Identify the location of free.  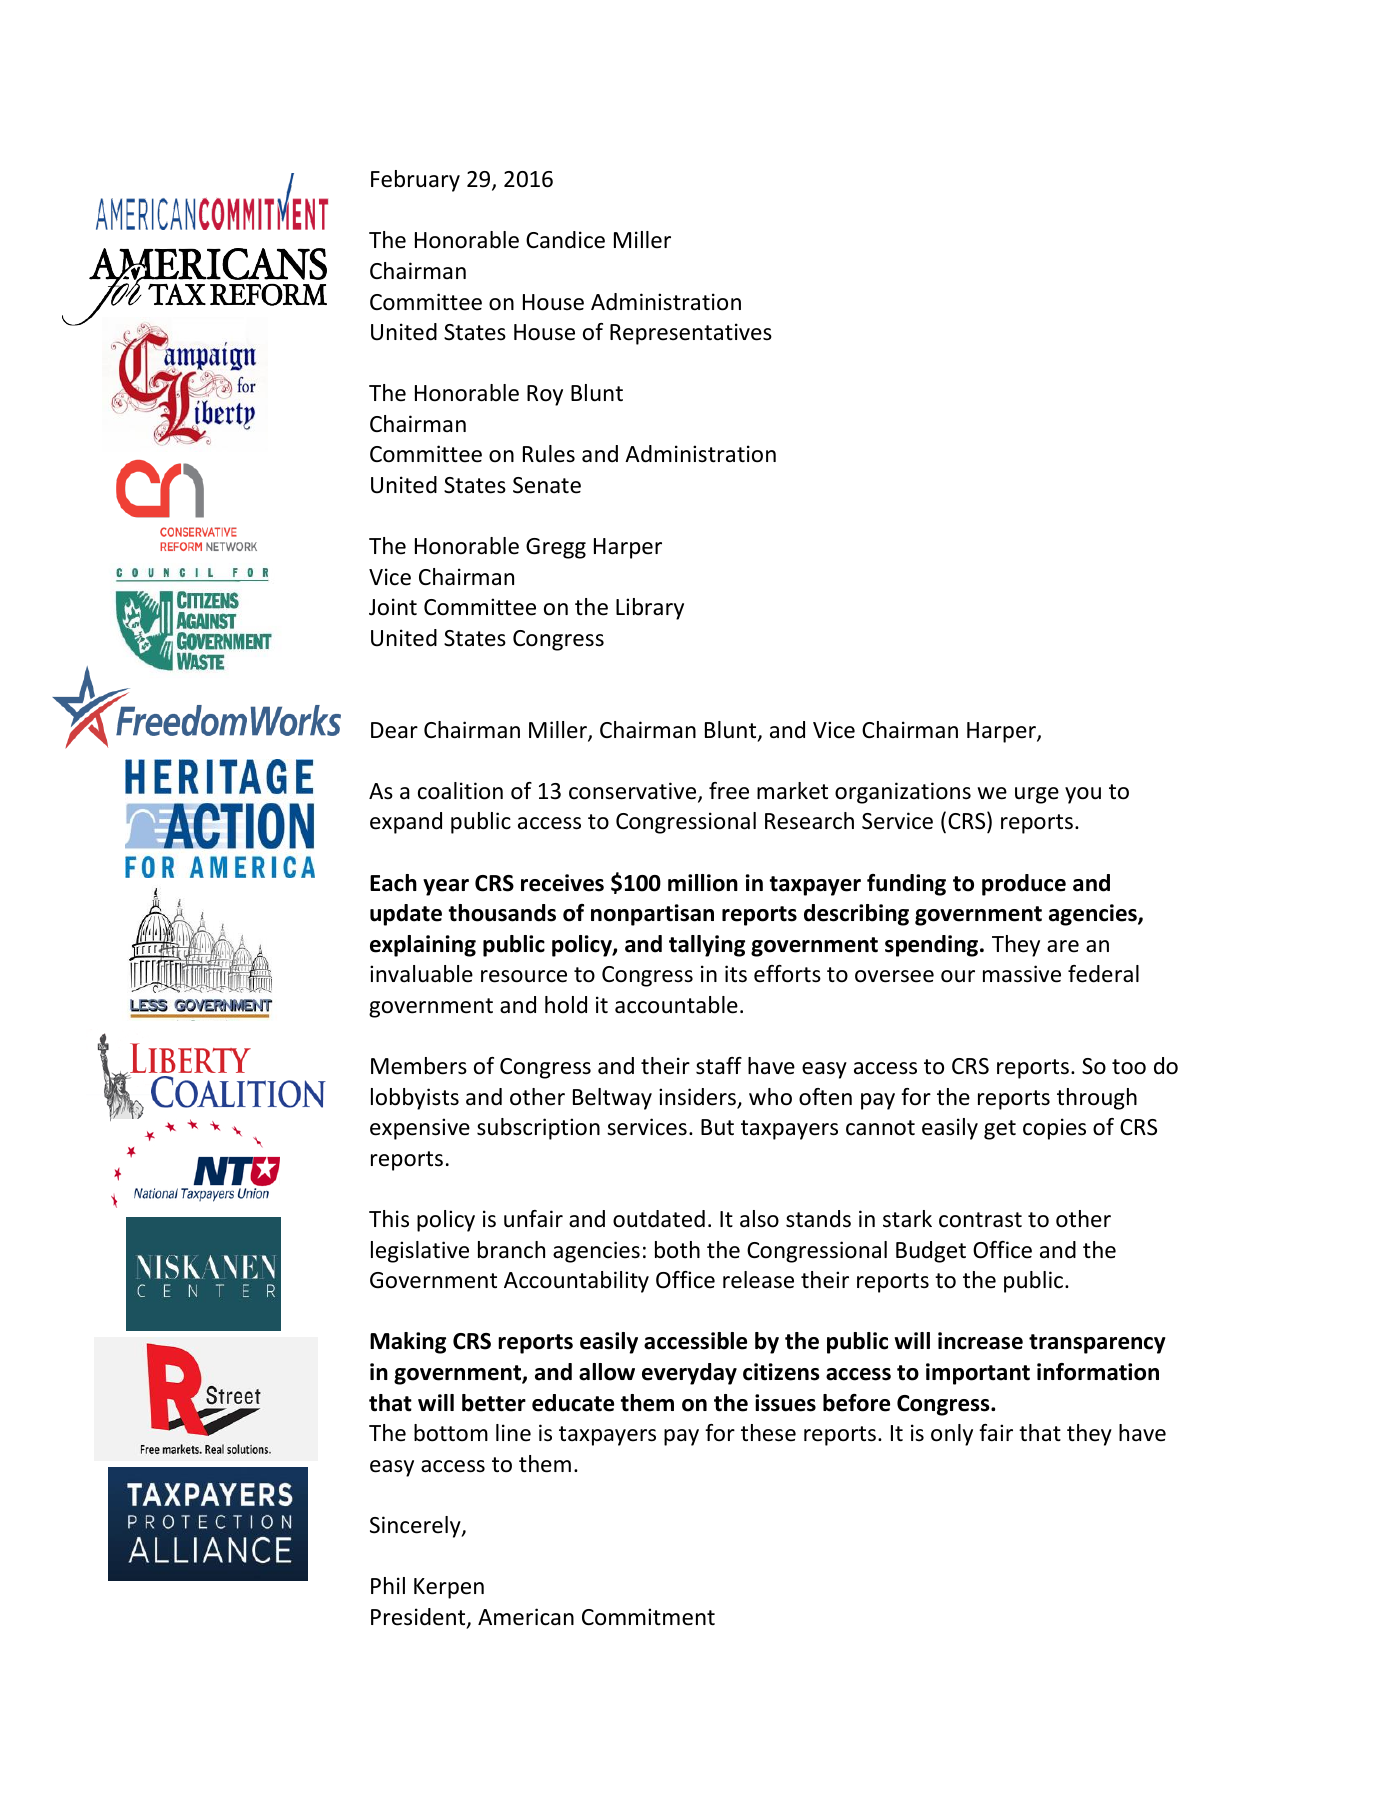
(729, 791).
